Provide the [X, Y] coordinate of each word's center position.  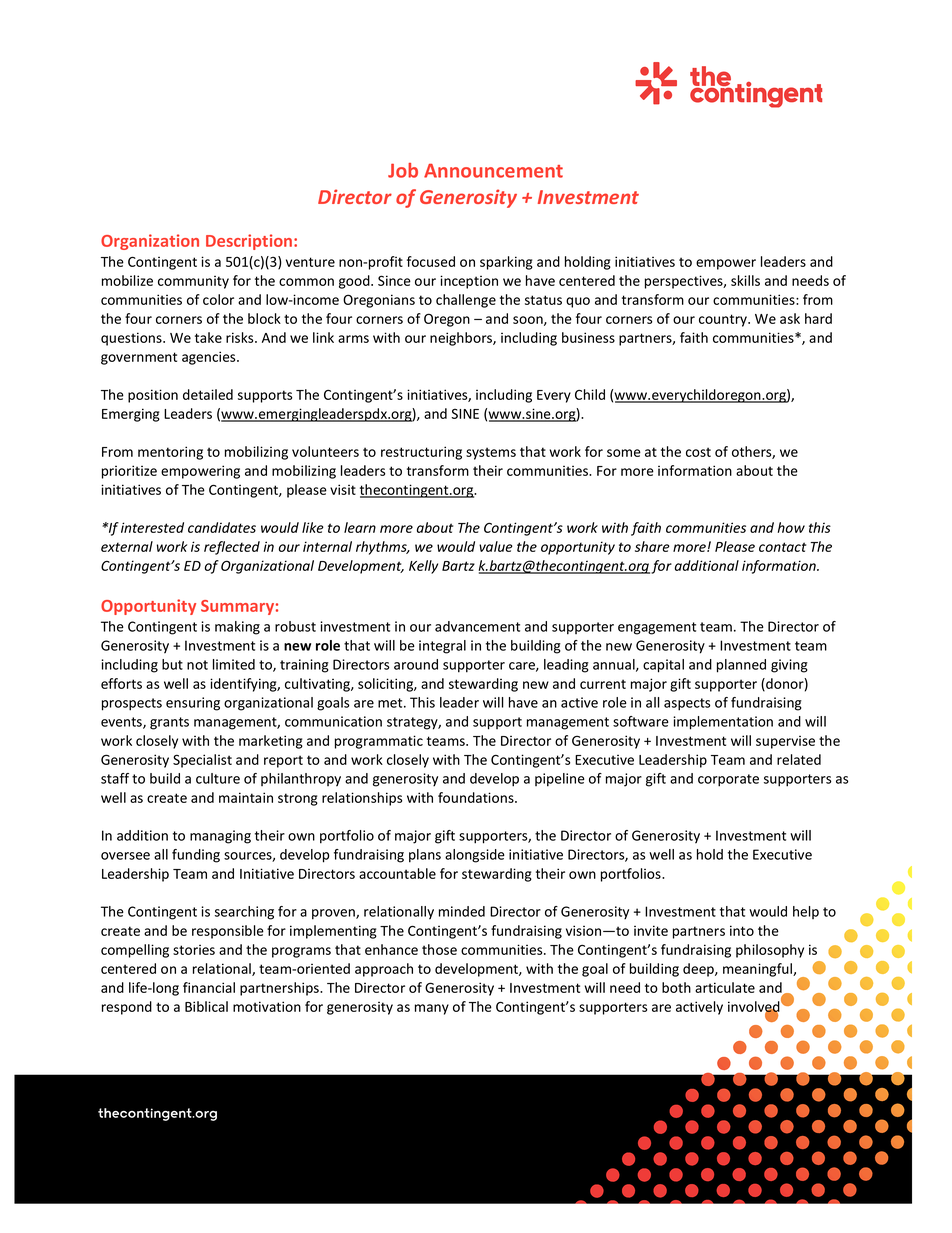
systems [491, 453]
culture [218, 778]
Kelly [423, 567]
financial [209, 987]
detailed [208, 394]
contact [782, 547]
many [432, 1009]
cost [698, 452]
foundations [477, 797]
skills [745, 280]
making [237, 628]
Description [250, 242]
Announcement [493, 171]
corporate [728, 780]
